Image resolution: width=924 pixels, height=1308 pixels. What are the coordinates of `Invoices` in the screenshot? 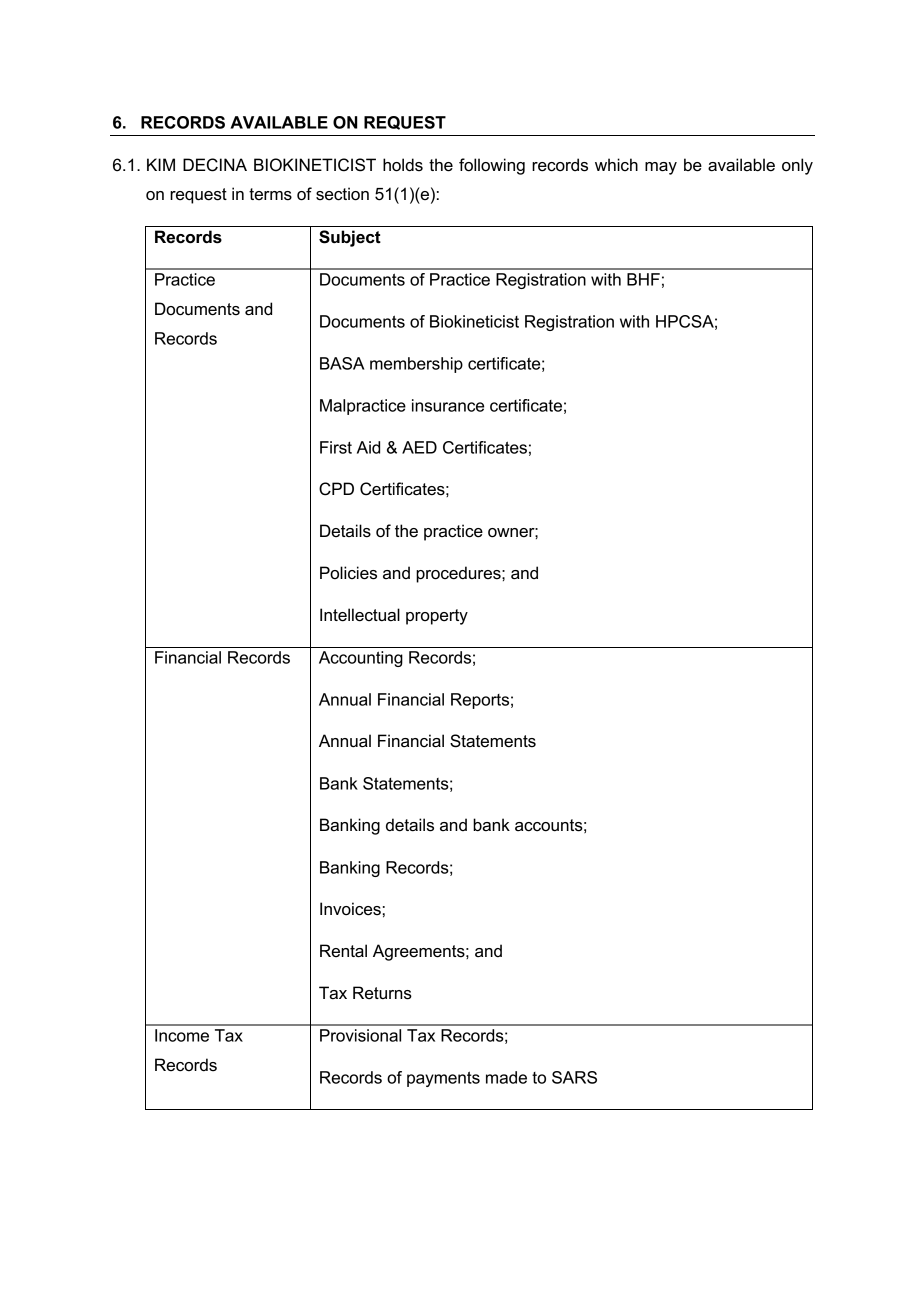 It's located at (350, 909).
